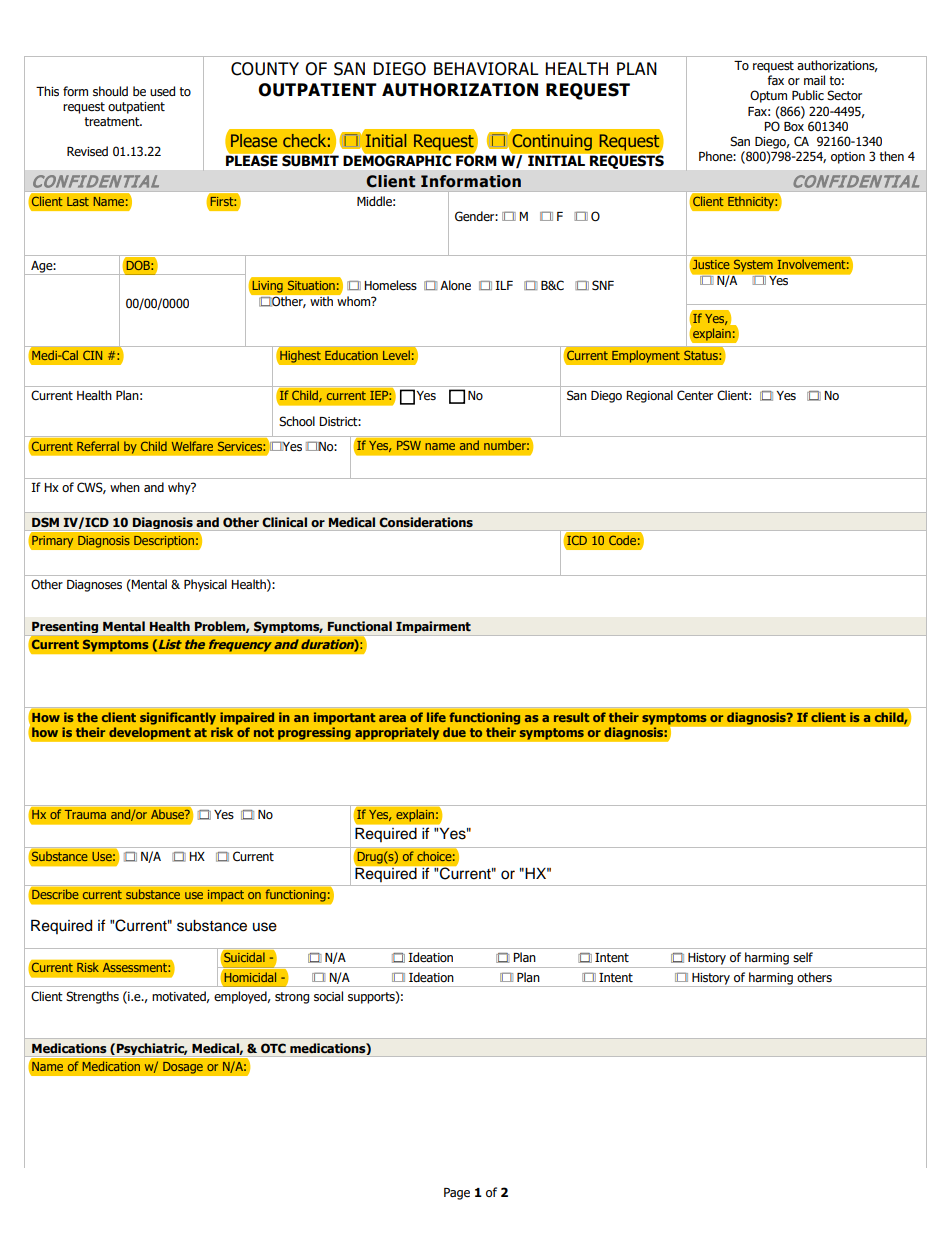 This screenshot has height=1233, width=952. I want to click on impact, so click(225, 895).
